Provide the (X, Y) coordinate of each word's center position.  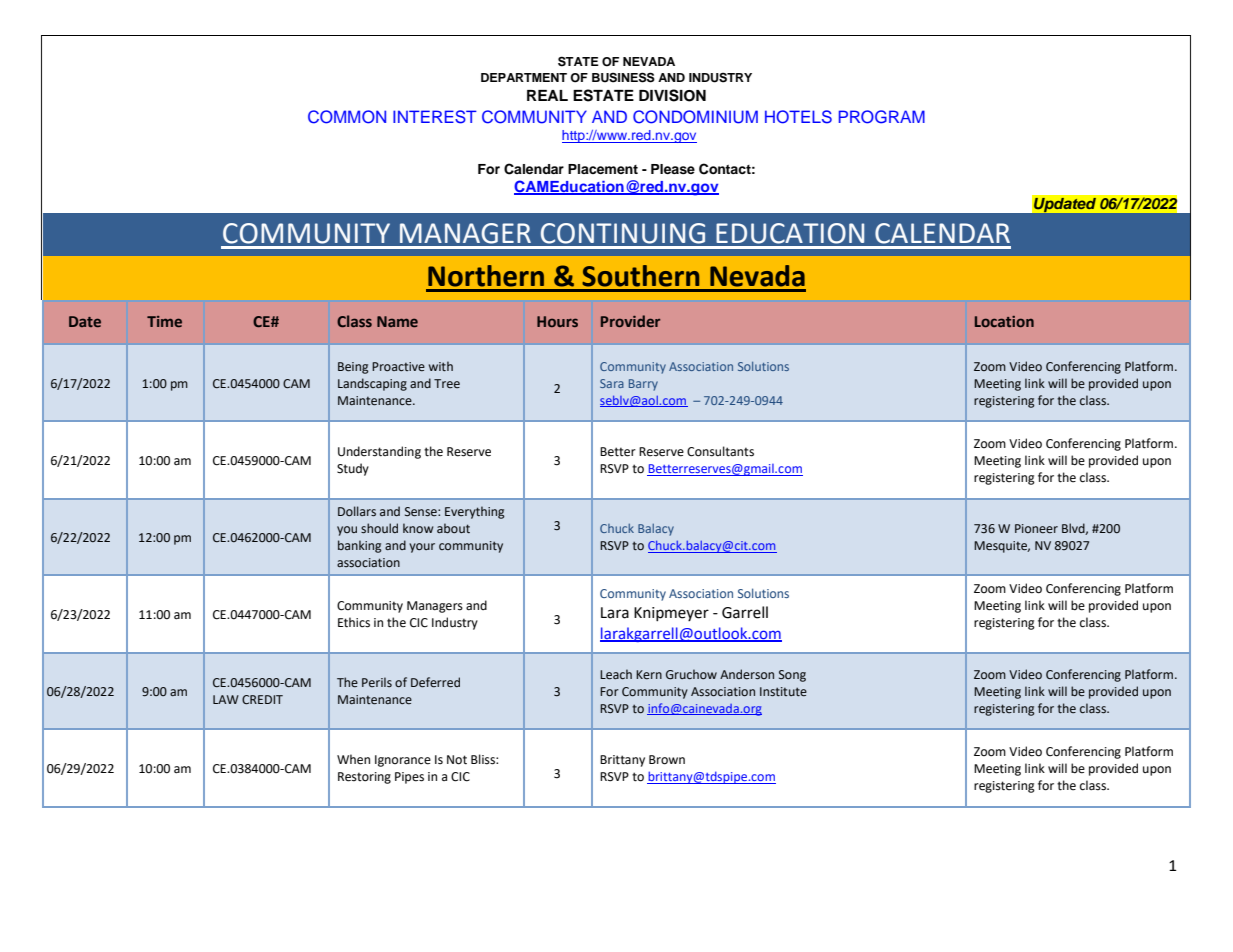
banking (360, 546)
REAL (547, 95)
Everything (475, 512)
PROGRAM (882, 117)
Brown (667, 760)
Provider (630, 321)
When (353, 759)
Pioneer (1036, 528)
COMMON (347, 117)
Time (164, 321)
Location (1004, 321)
